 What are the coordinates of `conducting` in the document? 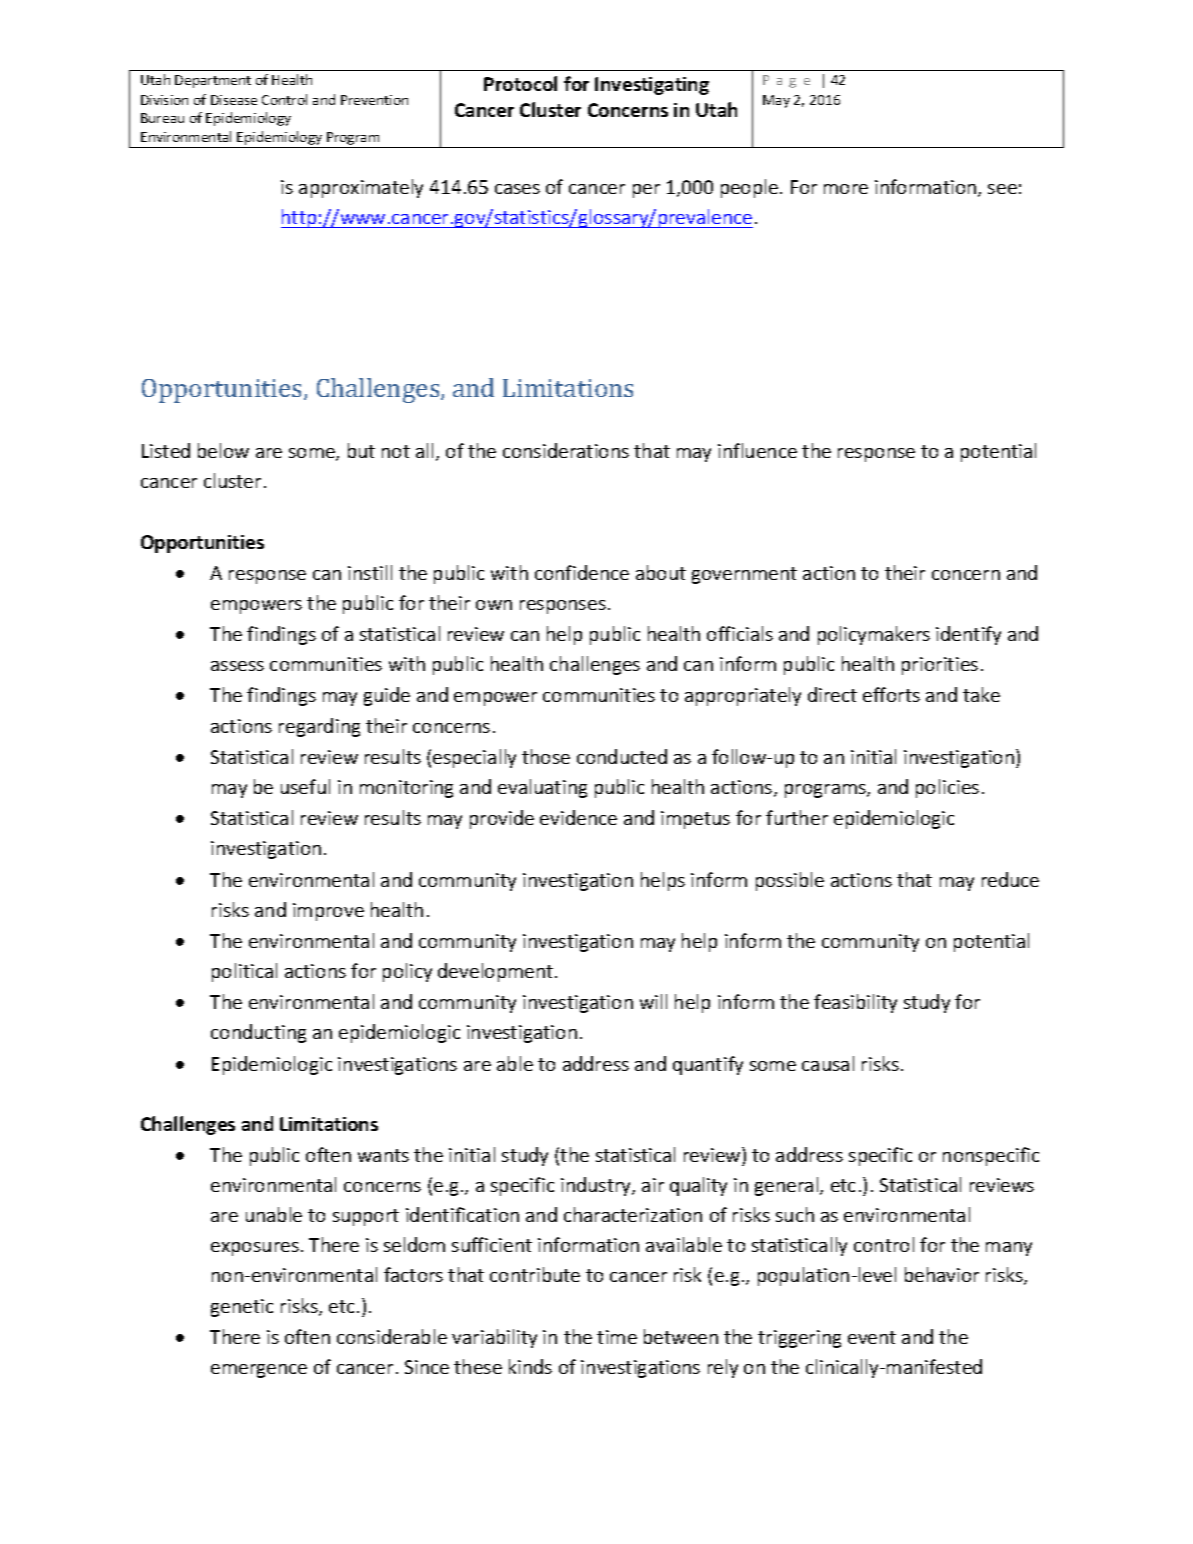 It's located at (258, 1033).
